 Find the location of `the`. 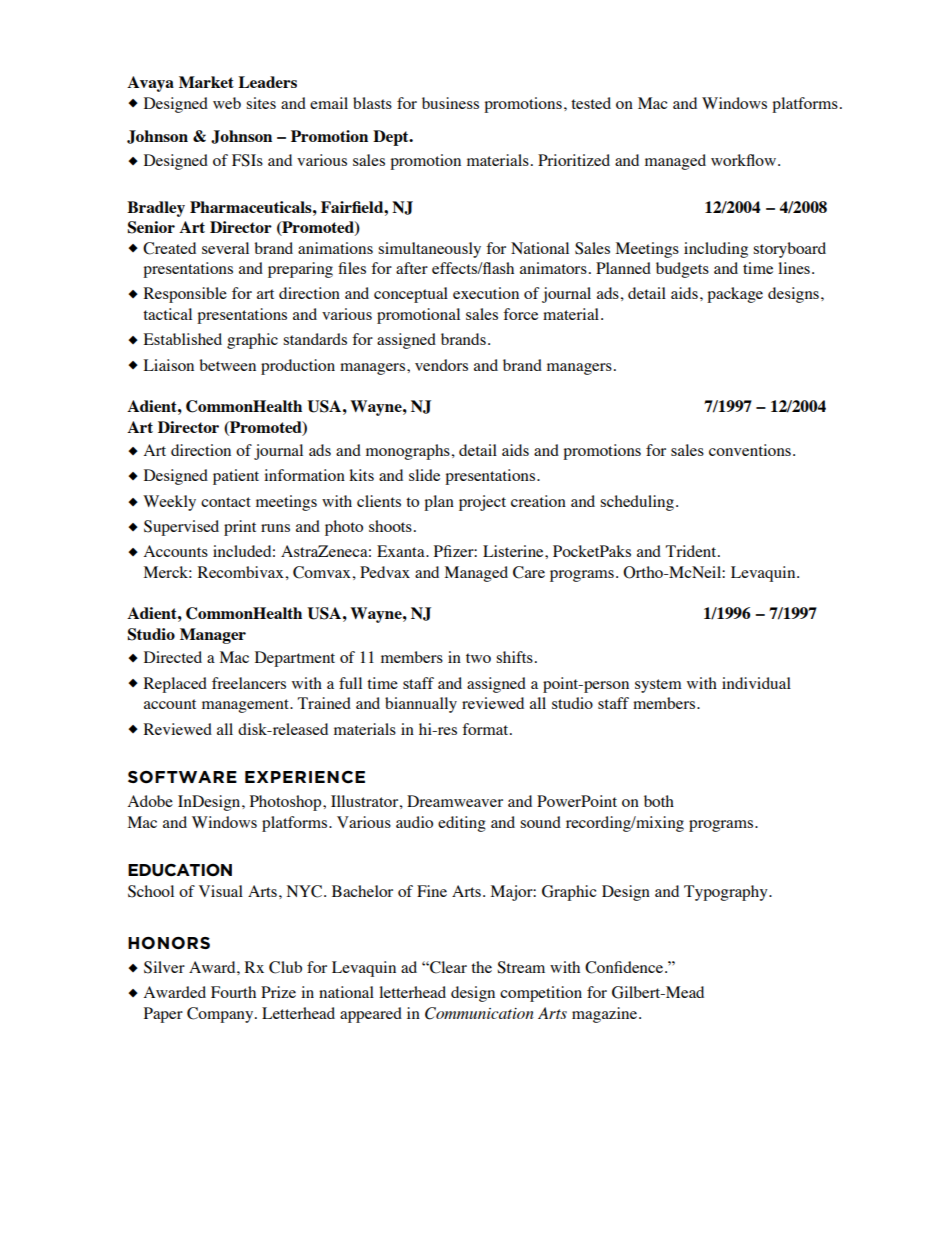

the is located at coordinates (481, 967).
